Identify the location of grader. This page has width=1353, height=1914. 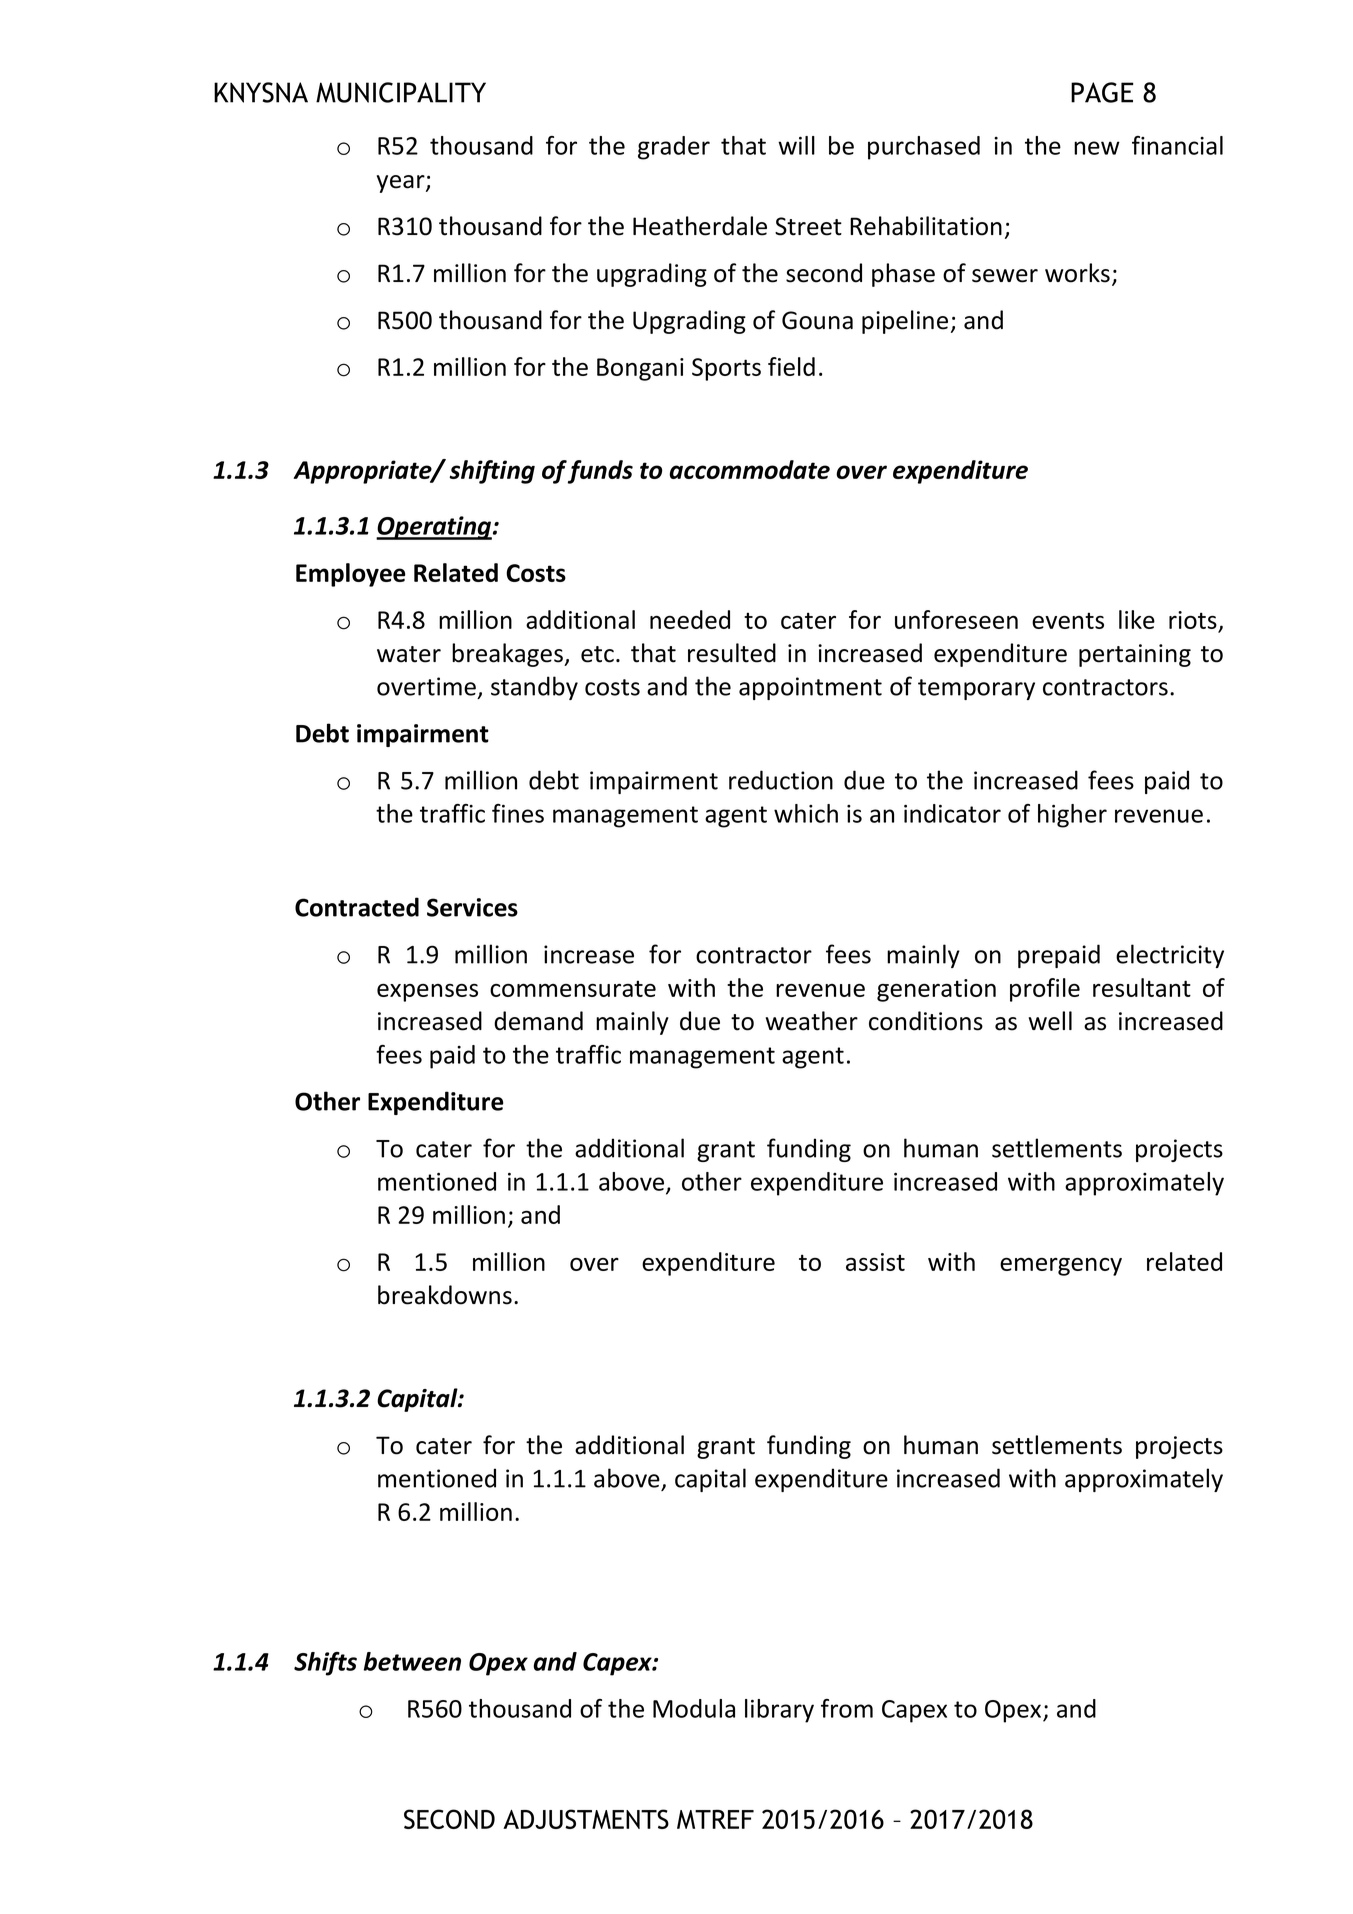
(674, 148).
